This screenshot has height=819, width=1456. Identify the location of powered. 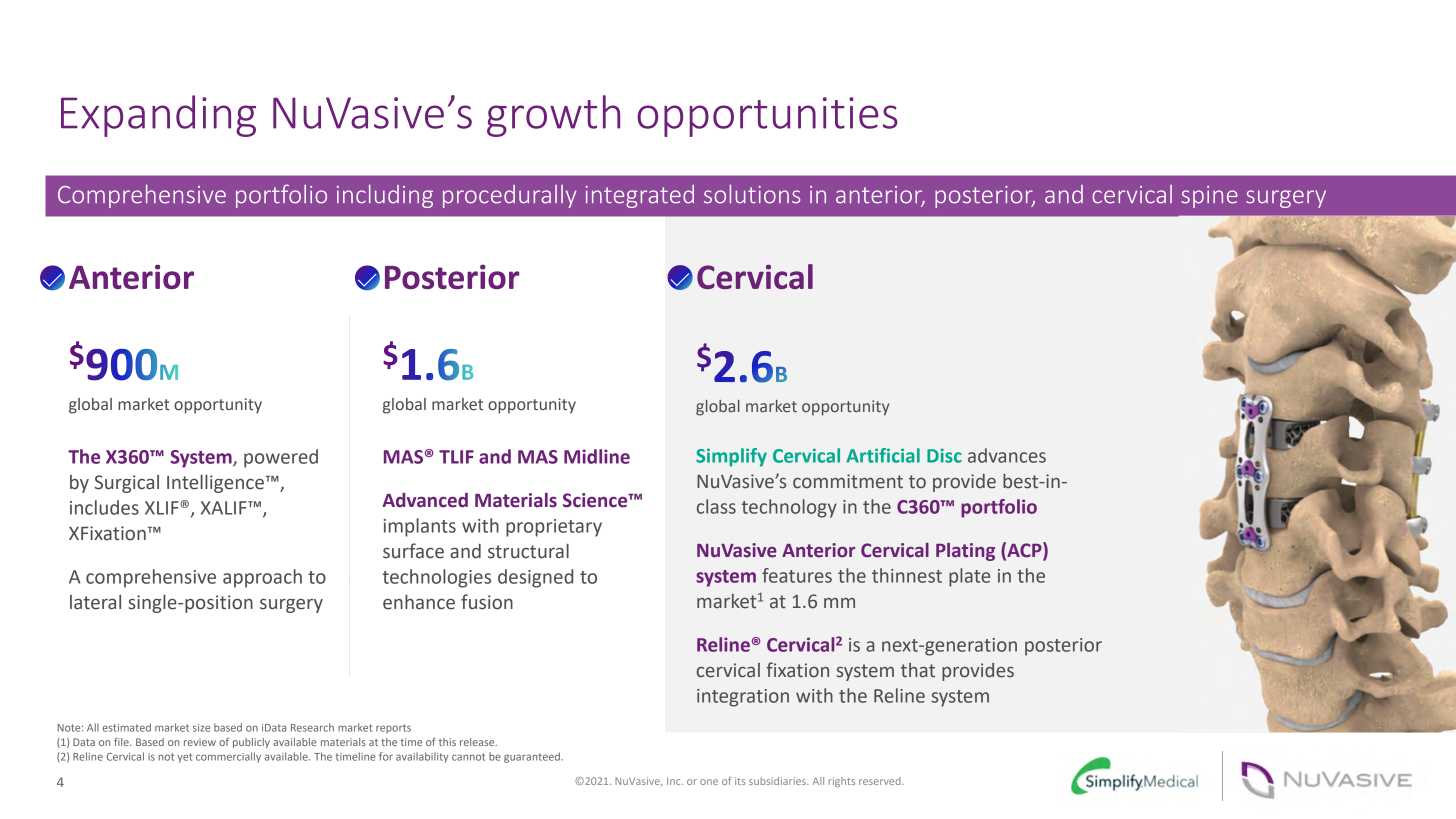
(281, 458).
